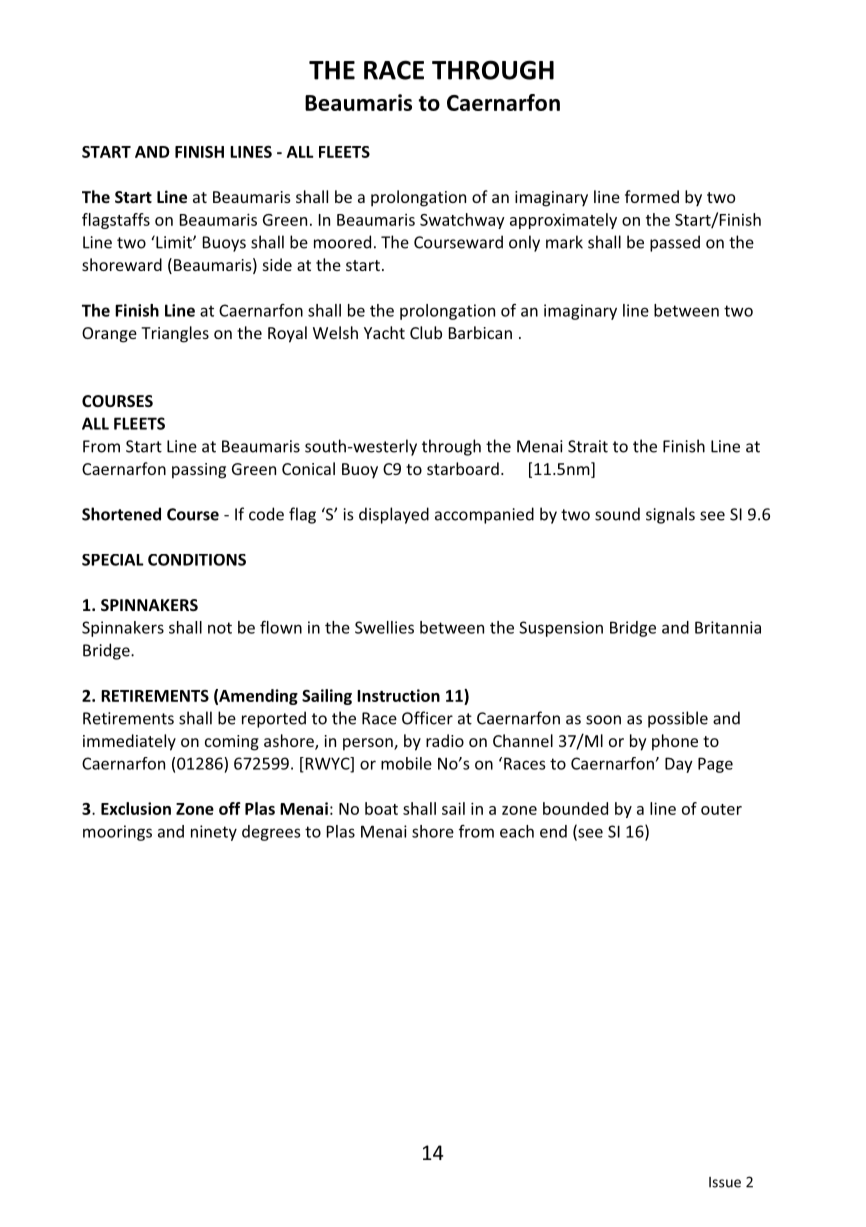 The height and width of the screenshot is (1227, 866). I want to click on passed, so click(675, 243).
